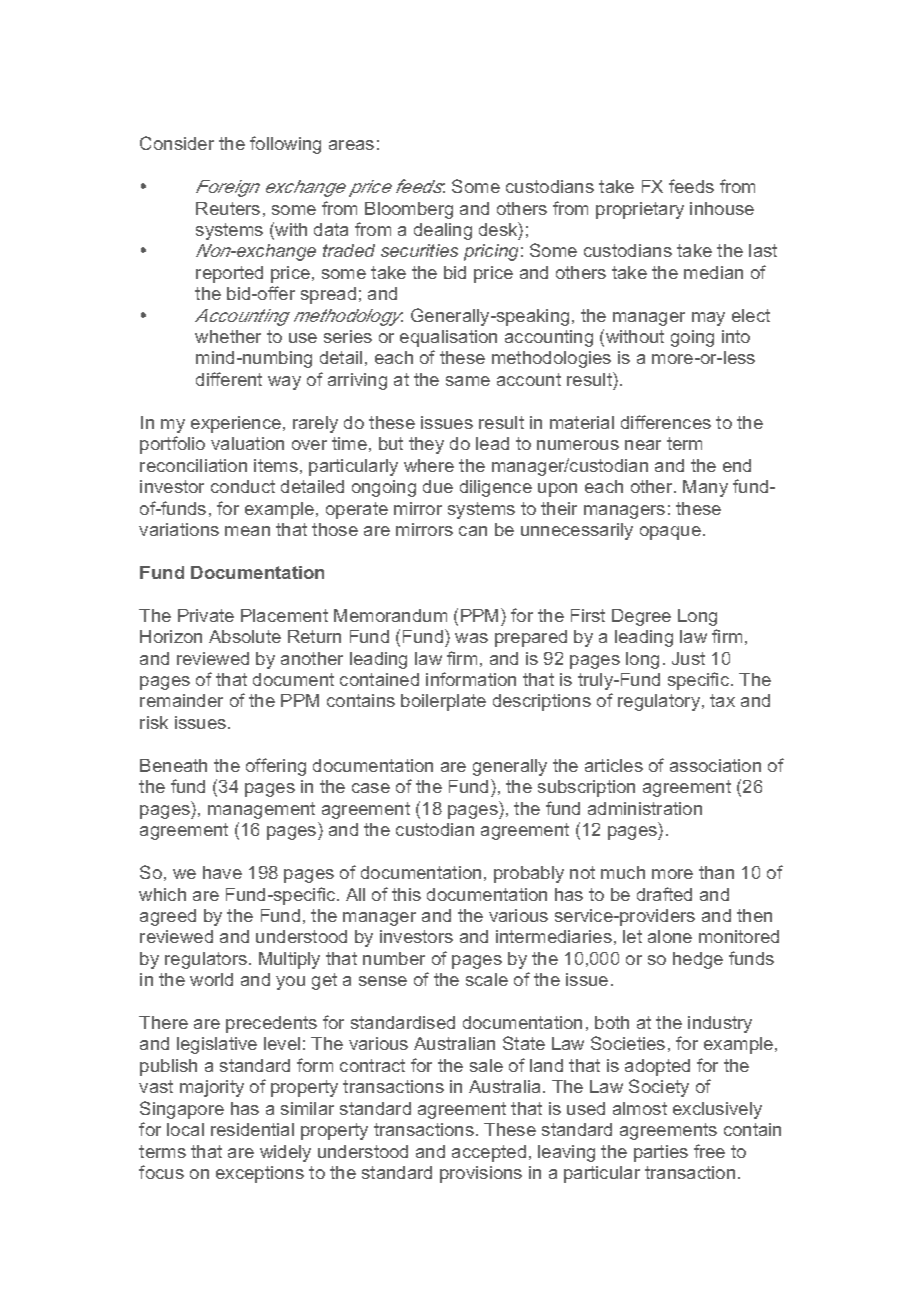 Image resolution: width=924 pixels, height=1308 pixels. What do you see at coordinates (473, 531) in the screenshot?
I see `can` at bounding box center [473, 531].
